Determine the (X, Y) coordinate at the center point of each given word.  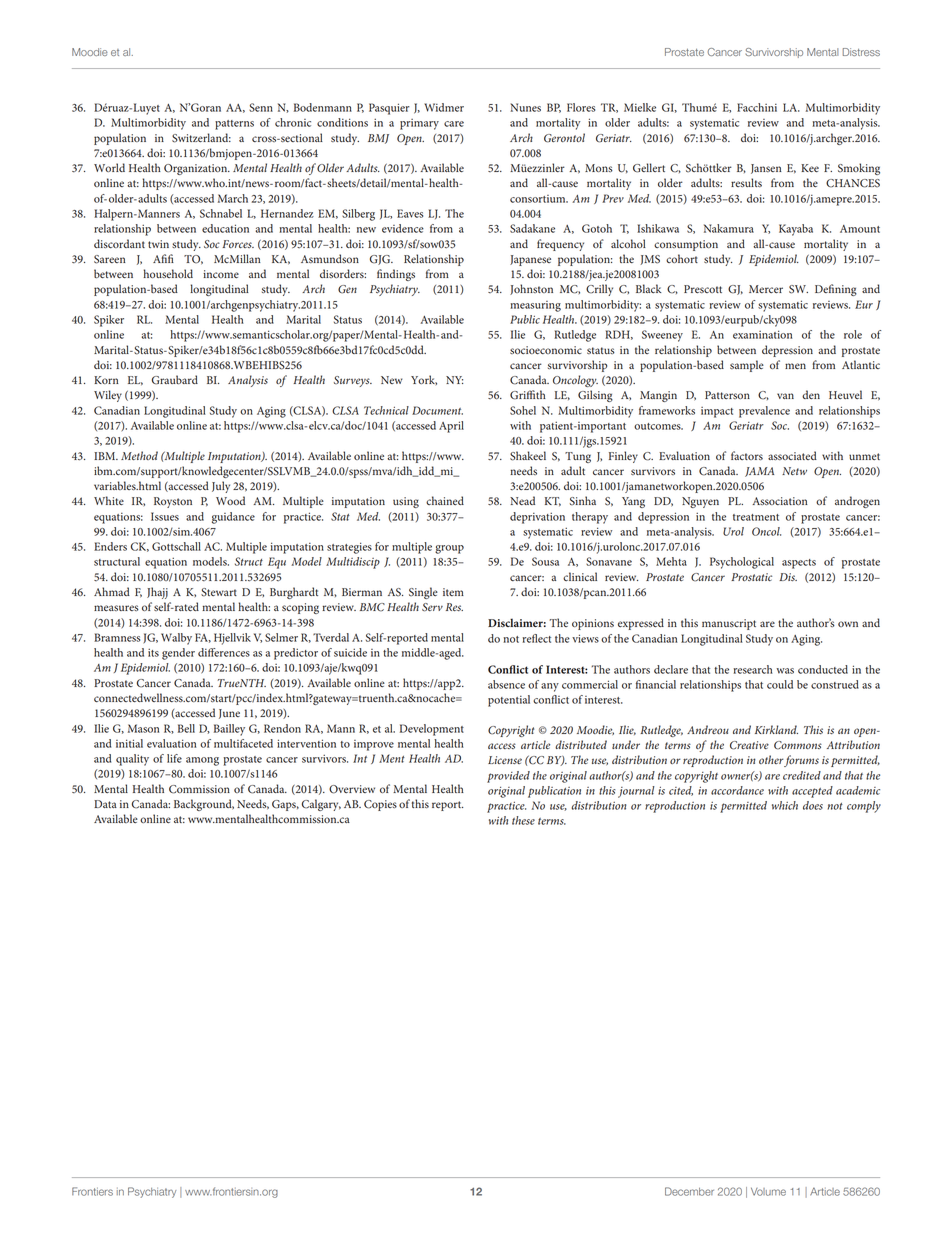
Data (105, 804)
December (689, 1191)
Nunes (525, 107)
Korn (106, 380)
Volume (768, 1192)
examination (762, 334)
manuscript (729, 624)
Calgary (321, 805)
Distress (861, 52)
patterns (234, 125)
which (785, 805)
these (523, 820)
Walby (176, 639)
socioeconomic (546, 350)
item (453, 592)
